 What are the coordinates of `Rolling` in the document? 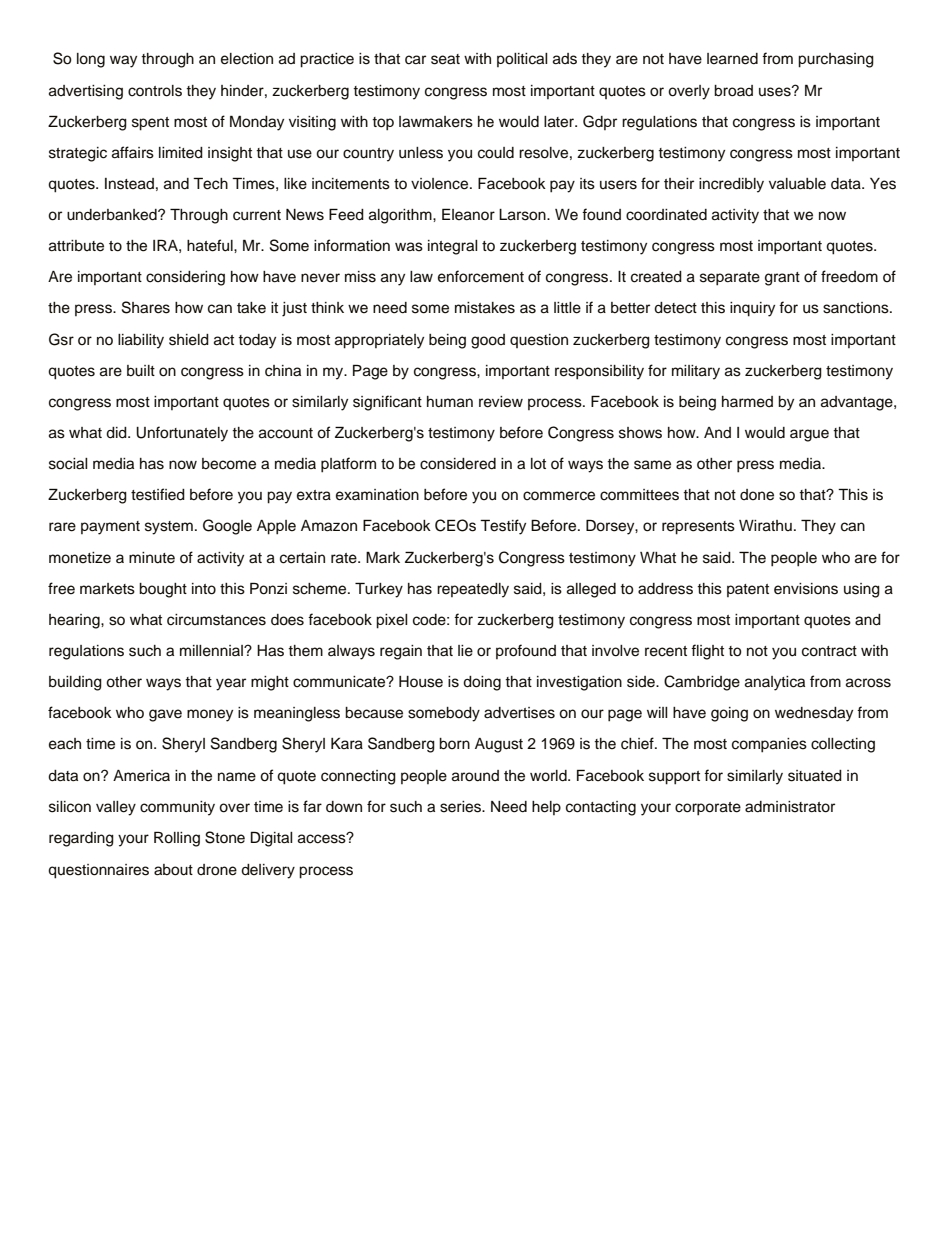 It's located at (177, 839).
